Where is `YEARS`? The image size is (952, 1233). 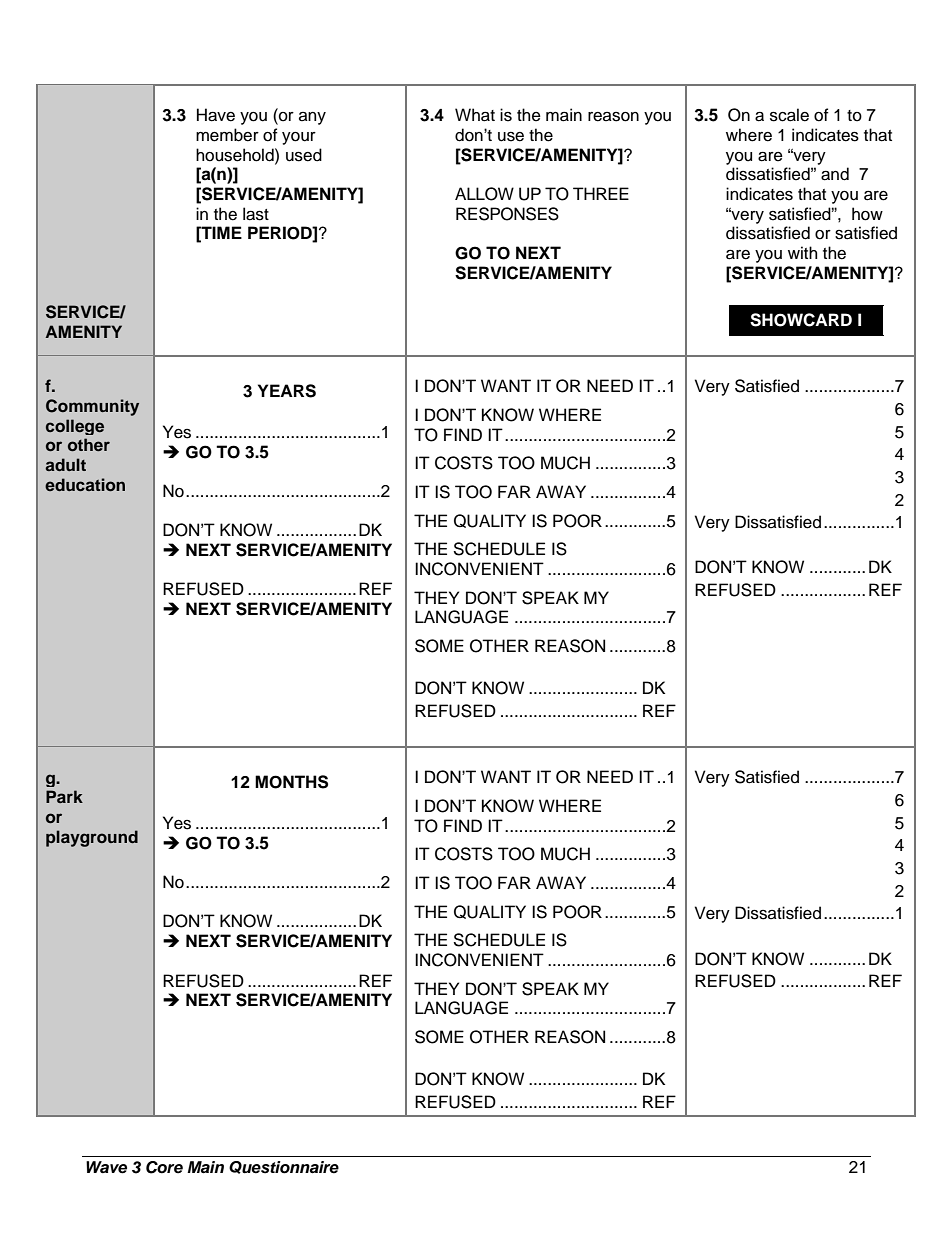 YEARS is located at coordinates (287, 391).
